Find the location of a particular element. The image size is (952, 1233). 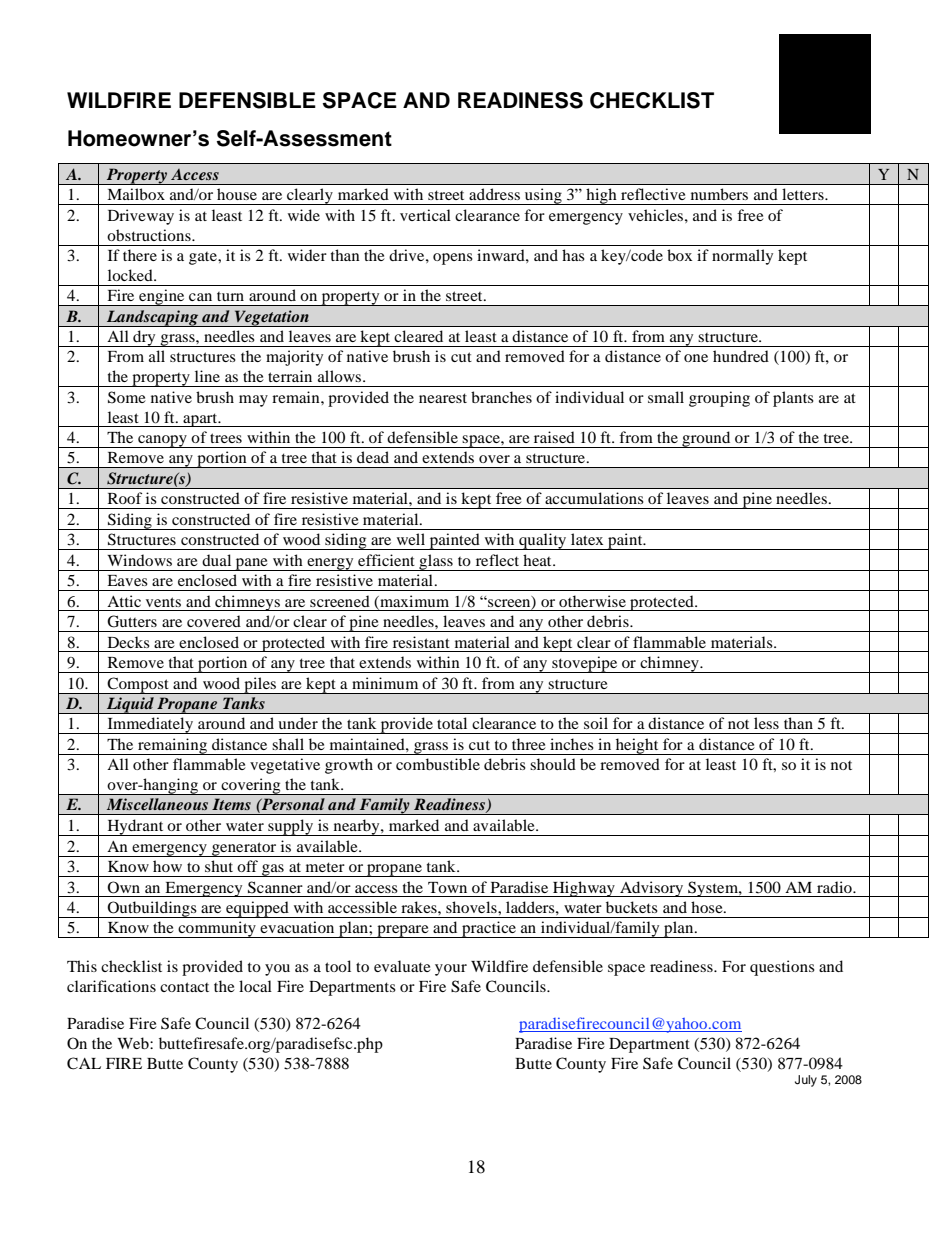

your is located at coordinates (451, 970).
